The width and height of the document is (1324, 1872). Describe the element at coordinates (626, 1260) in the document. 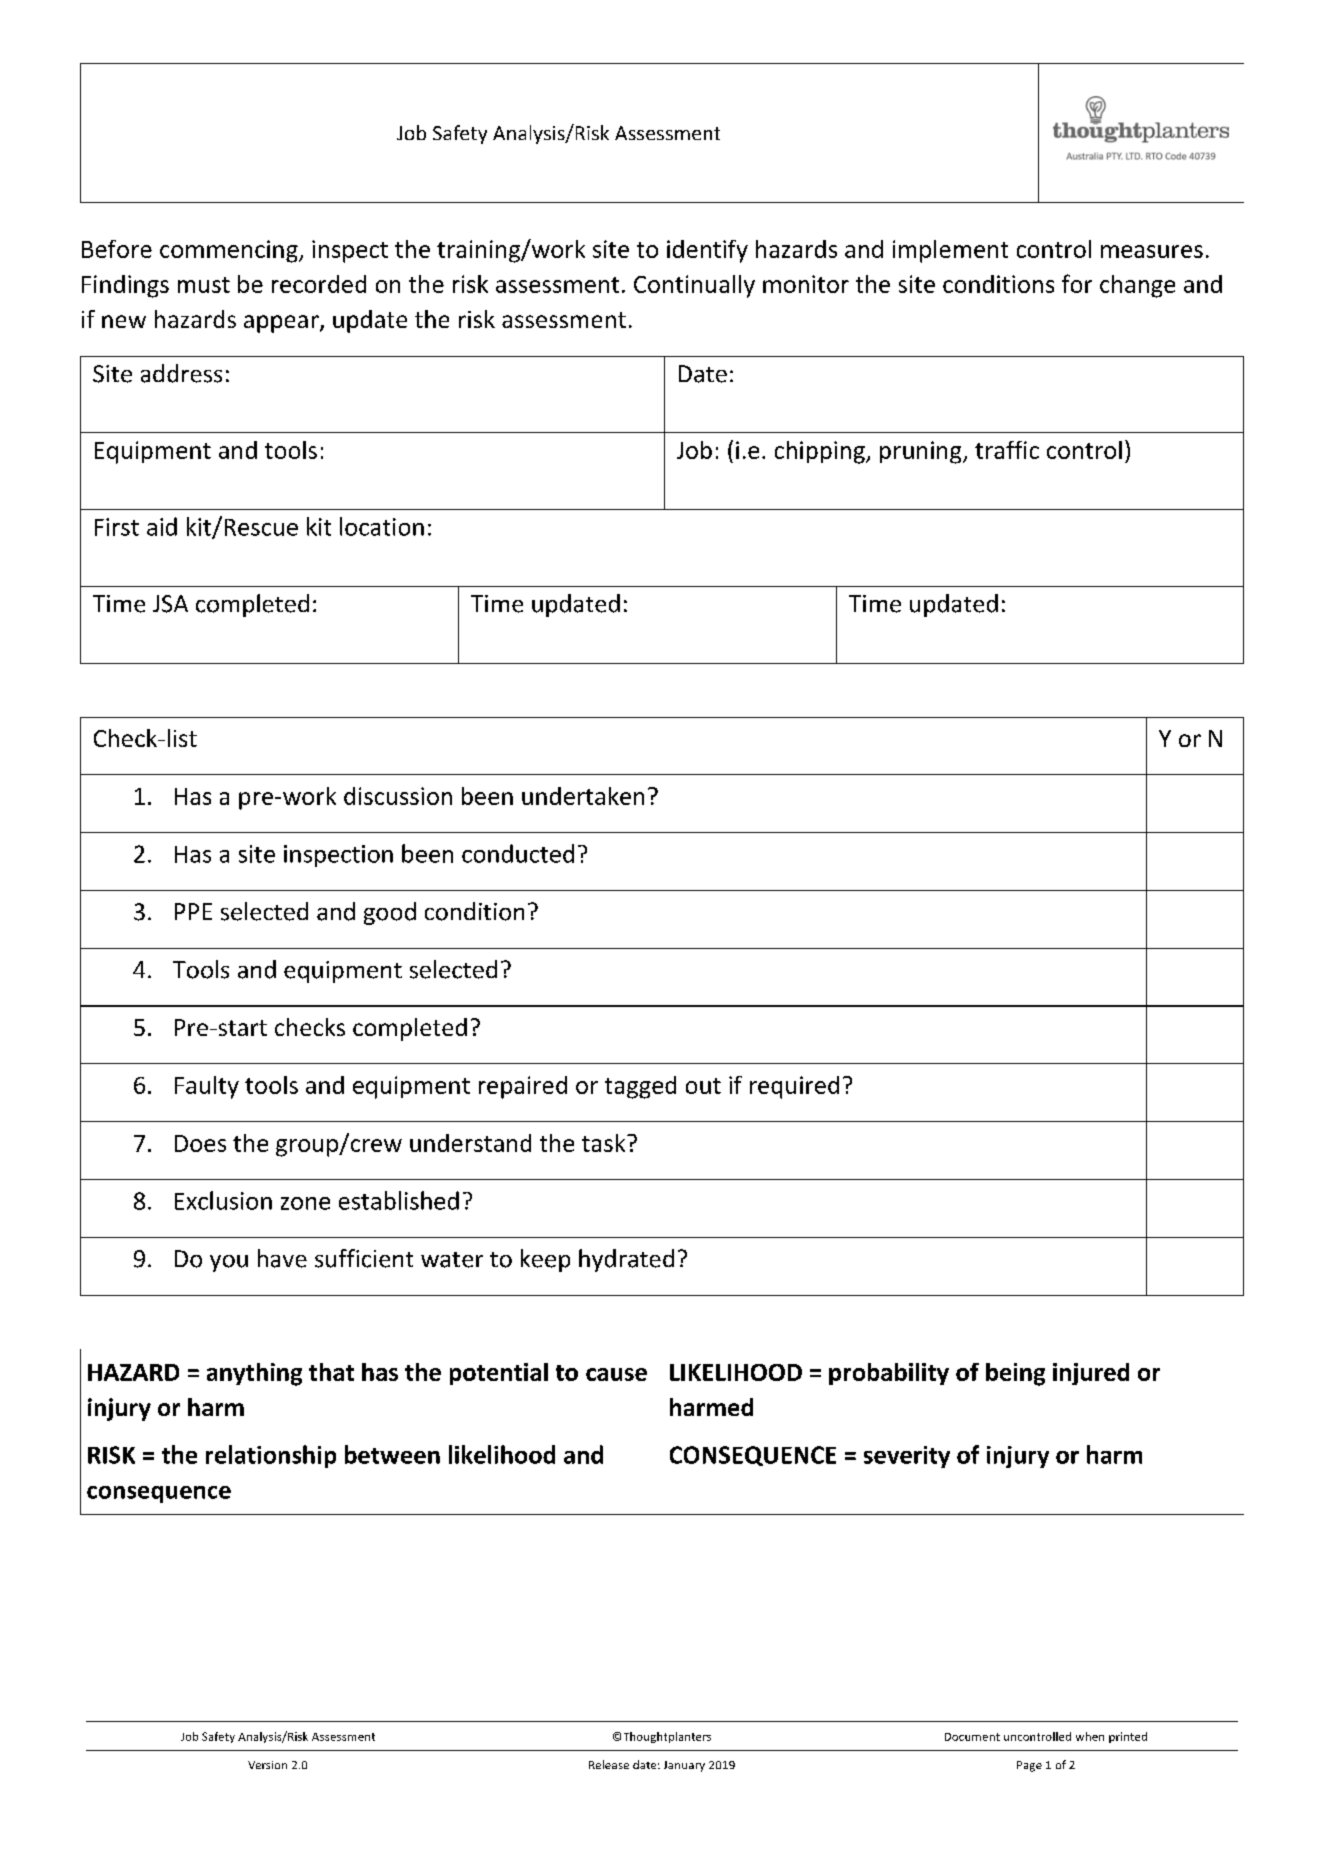

I see `hydrated` at that location.
